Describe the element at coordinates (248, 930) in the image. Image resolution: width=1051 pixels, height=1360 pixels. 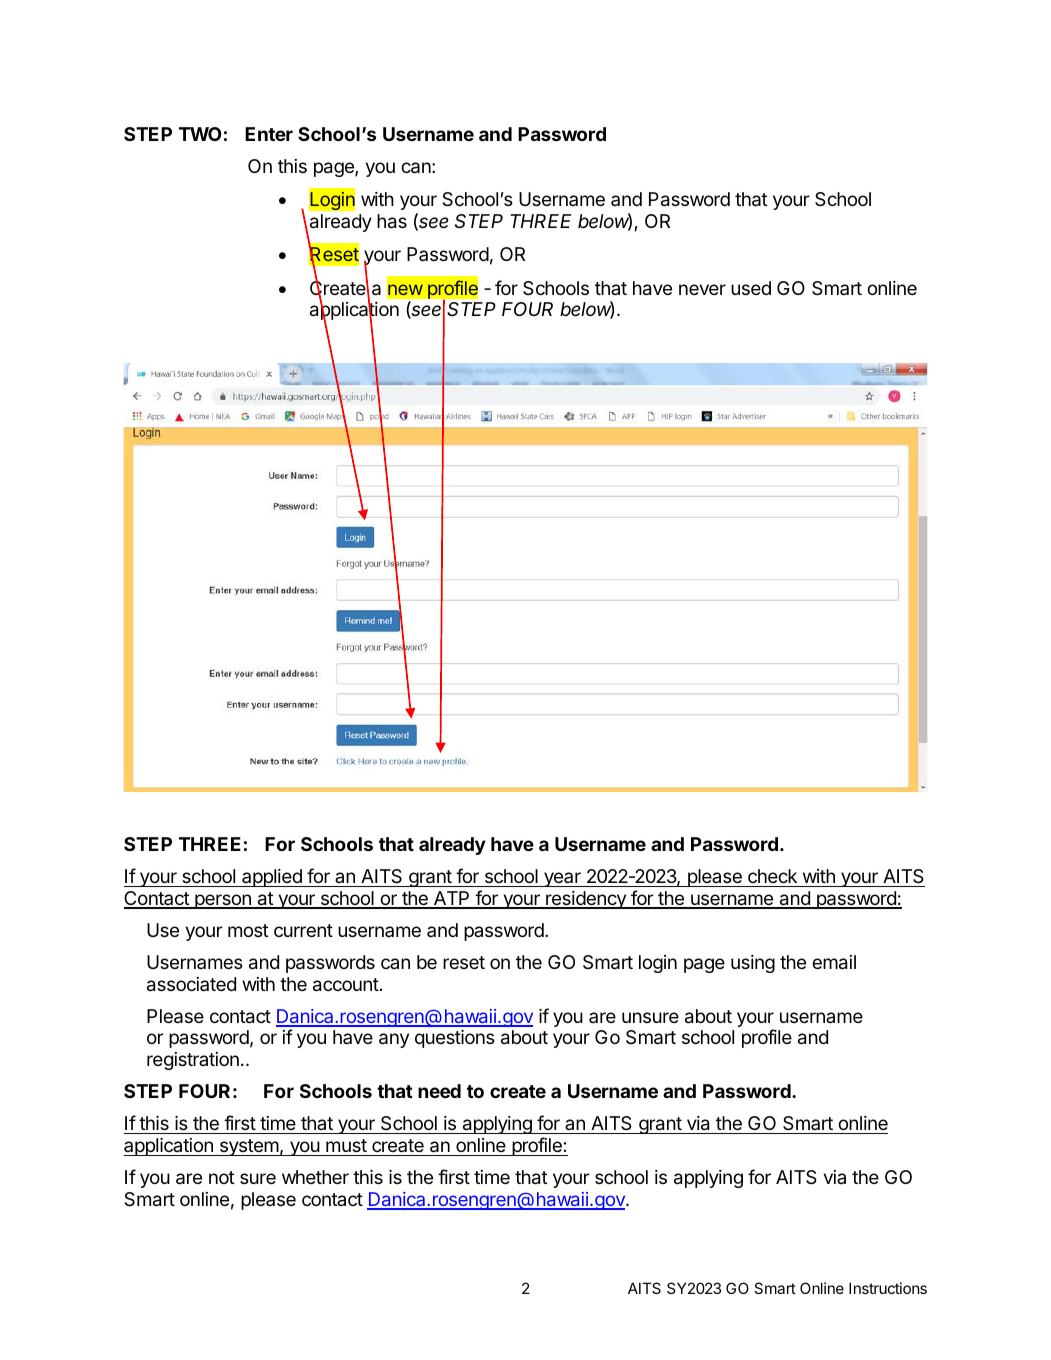
I see `most` at that location.
